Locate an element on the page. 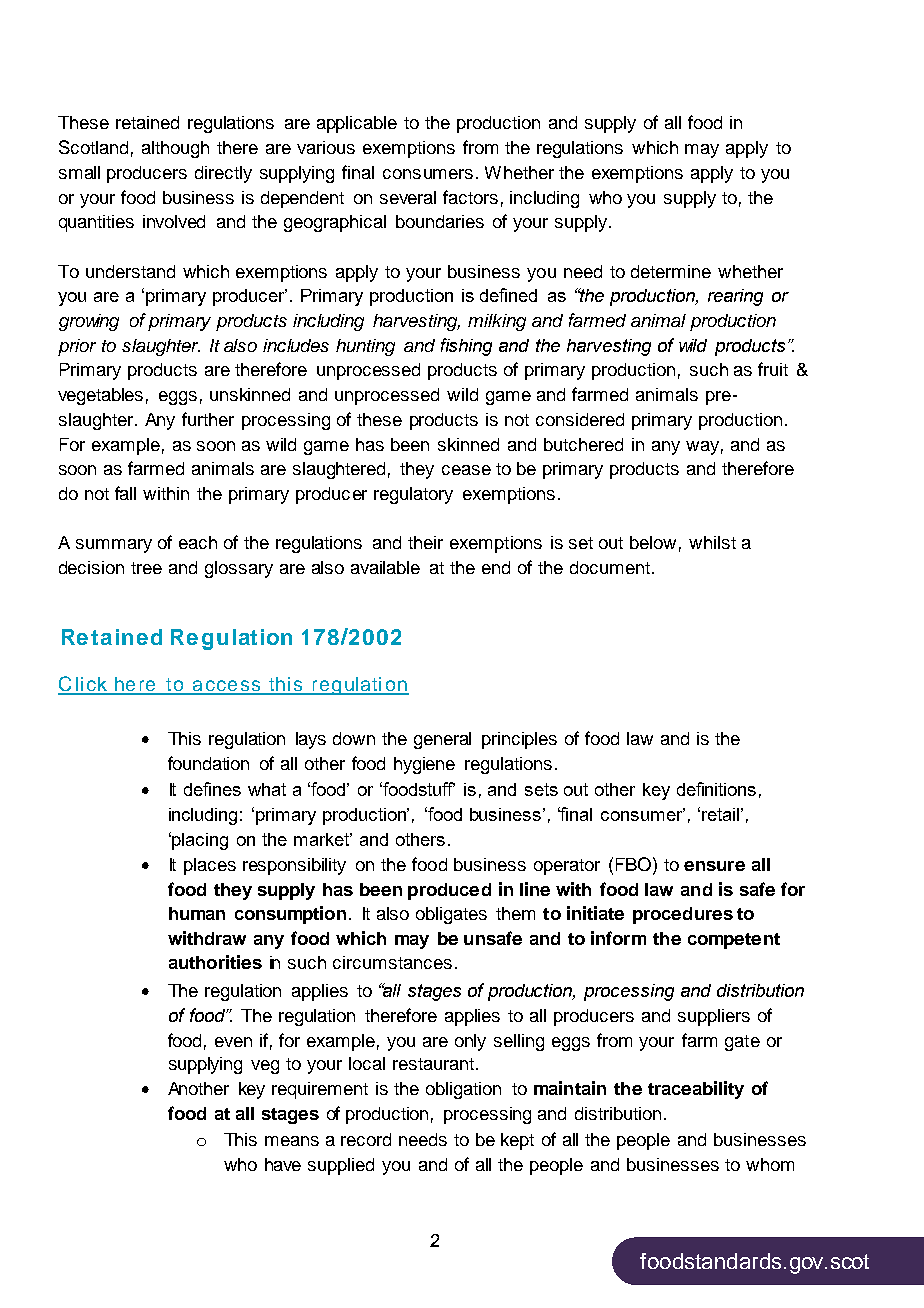 The image size is (924, 1308). record is located at coordinates (366, 1139).
